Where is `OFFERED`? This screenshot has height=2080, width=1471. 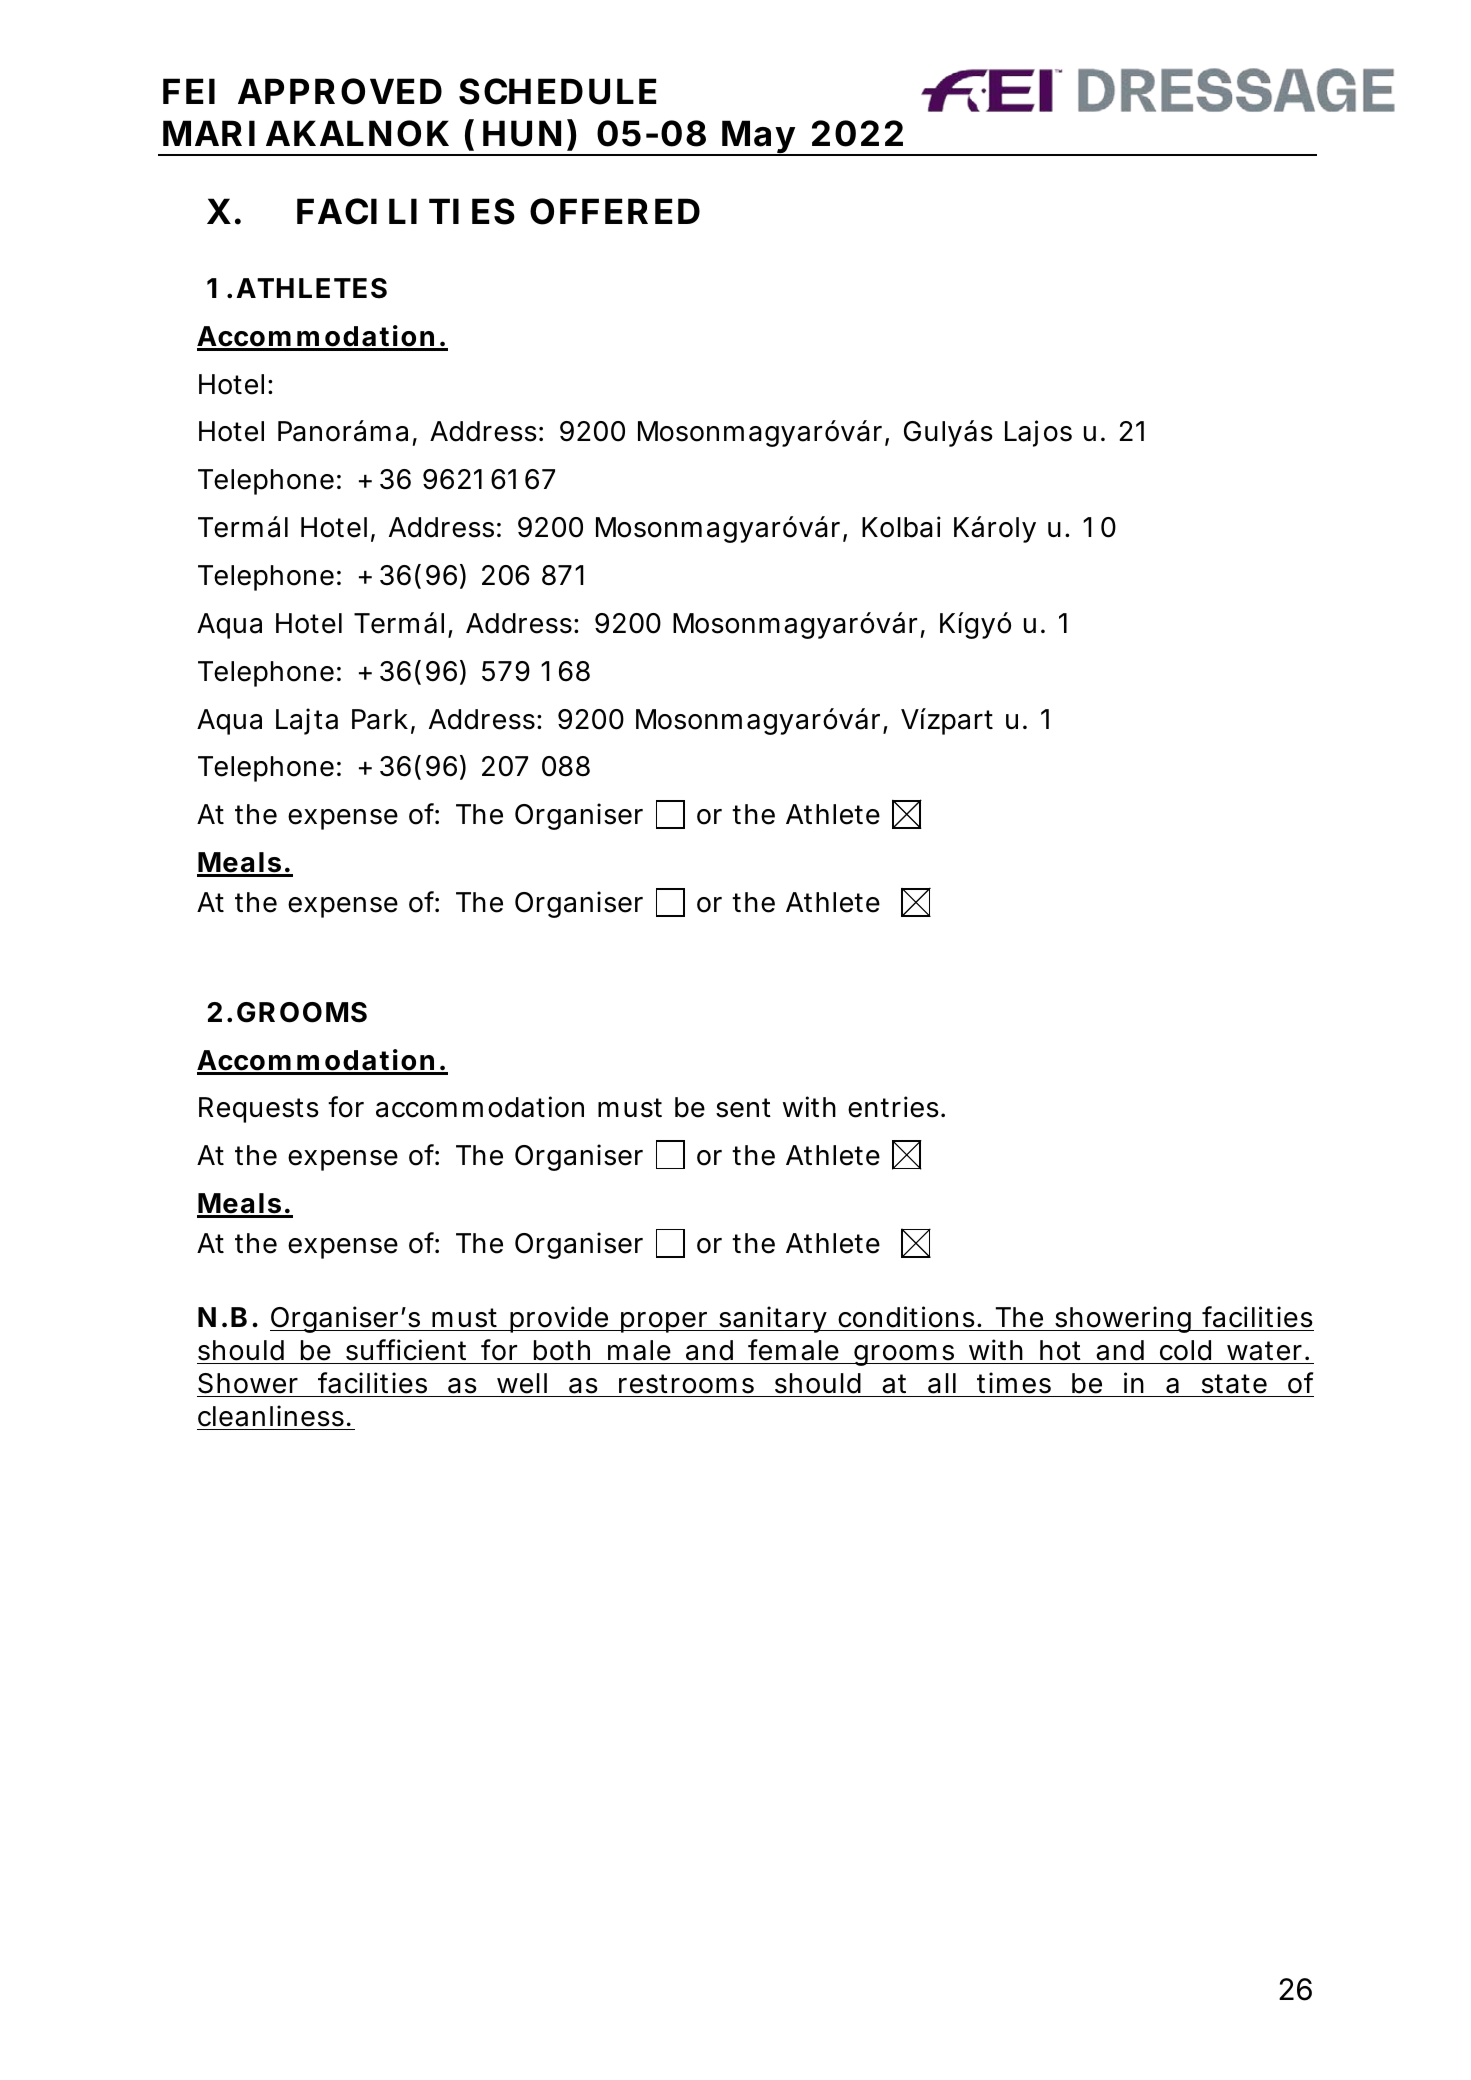 OFFERED is located at coordinates (615, 211).
